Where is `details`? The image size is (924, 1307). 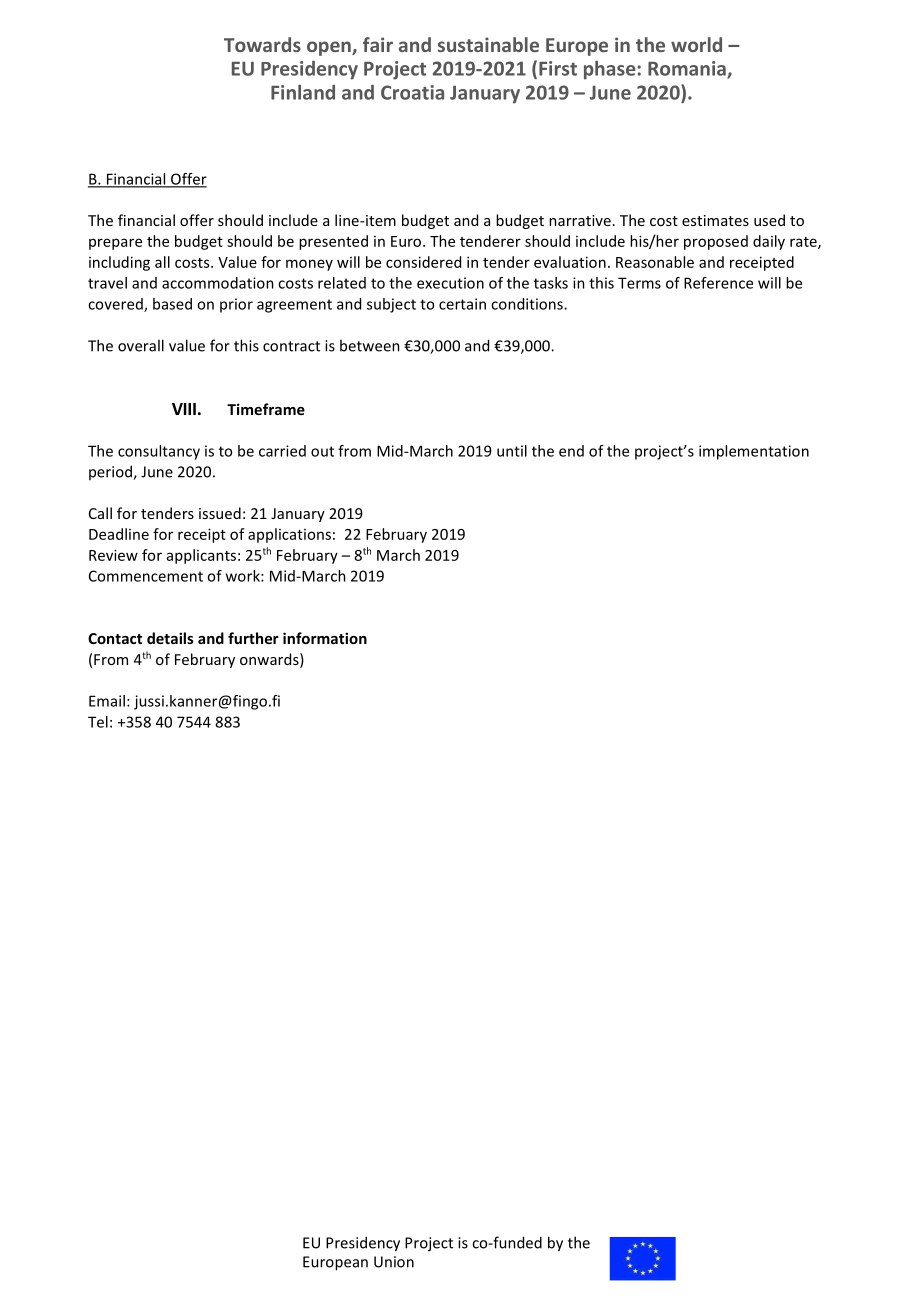 details is located at coordinates (170, 638).
